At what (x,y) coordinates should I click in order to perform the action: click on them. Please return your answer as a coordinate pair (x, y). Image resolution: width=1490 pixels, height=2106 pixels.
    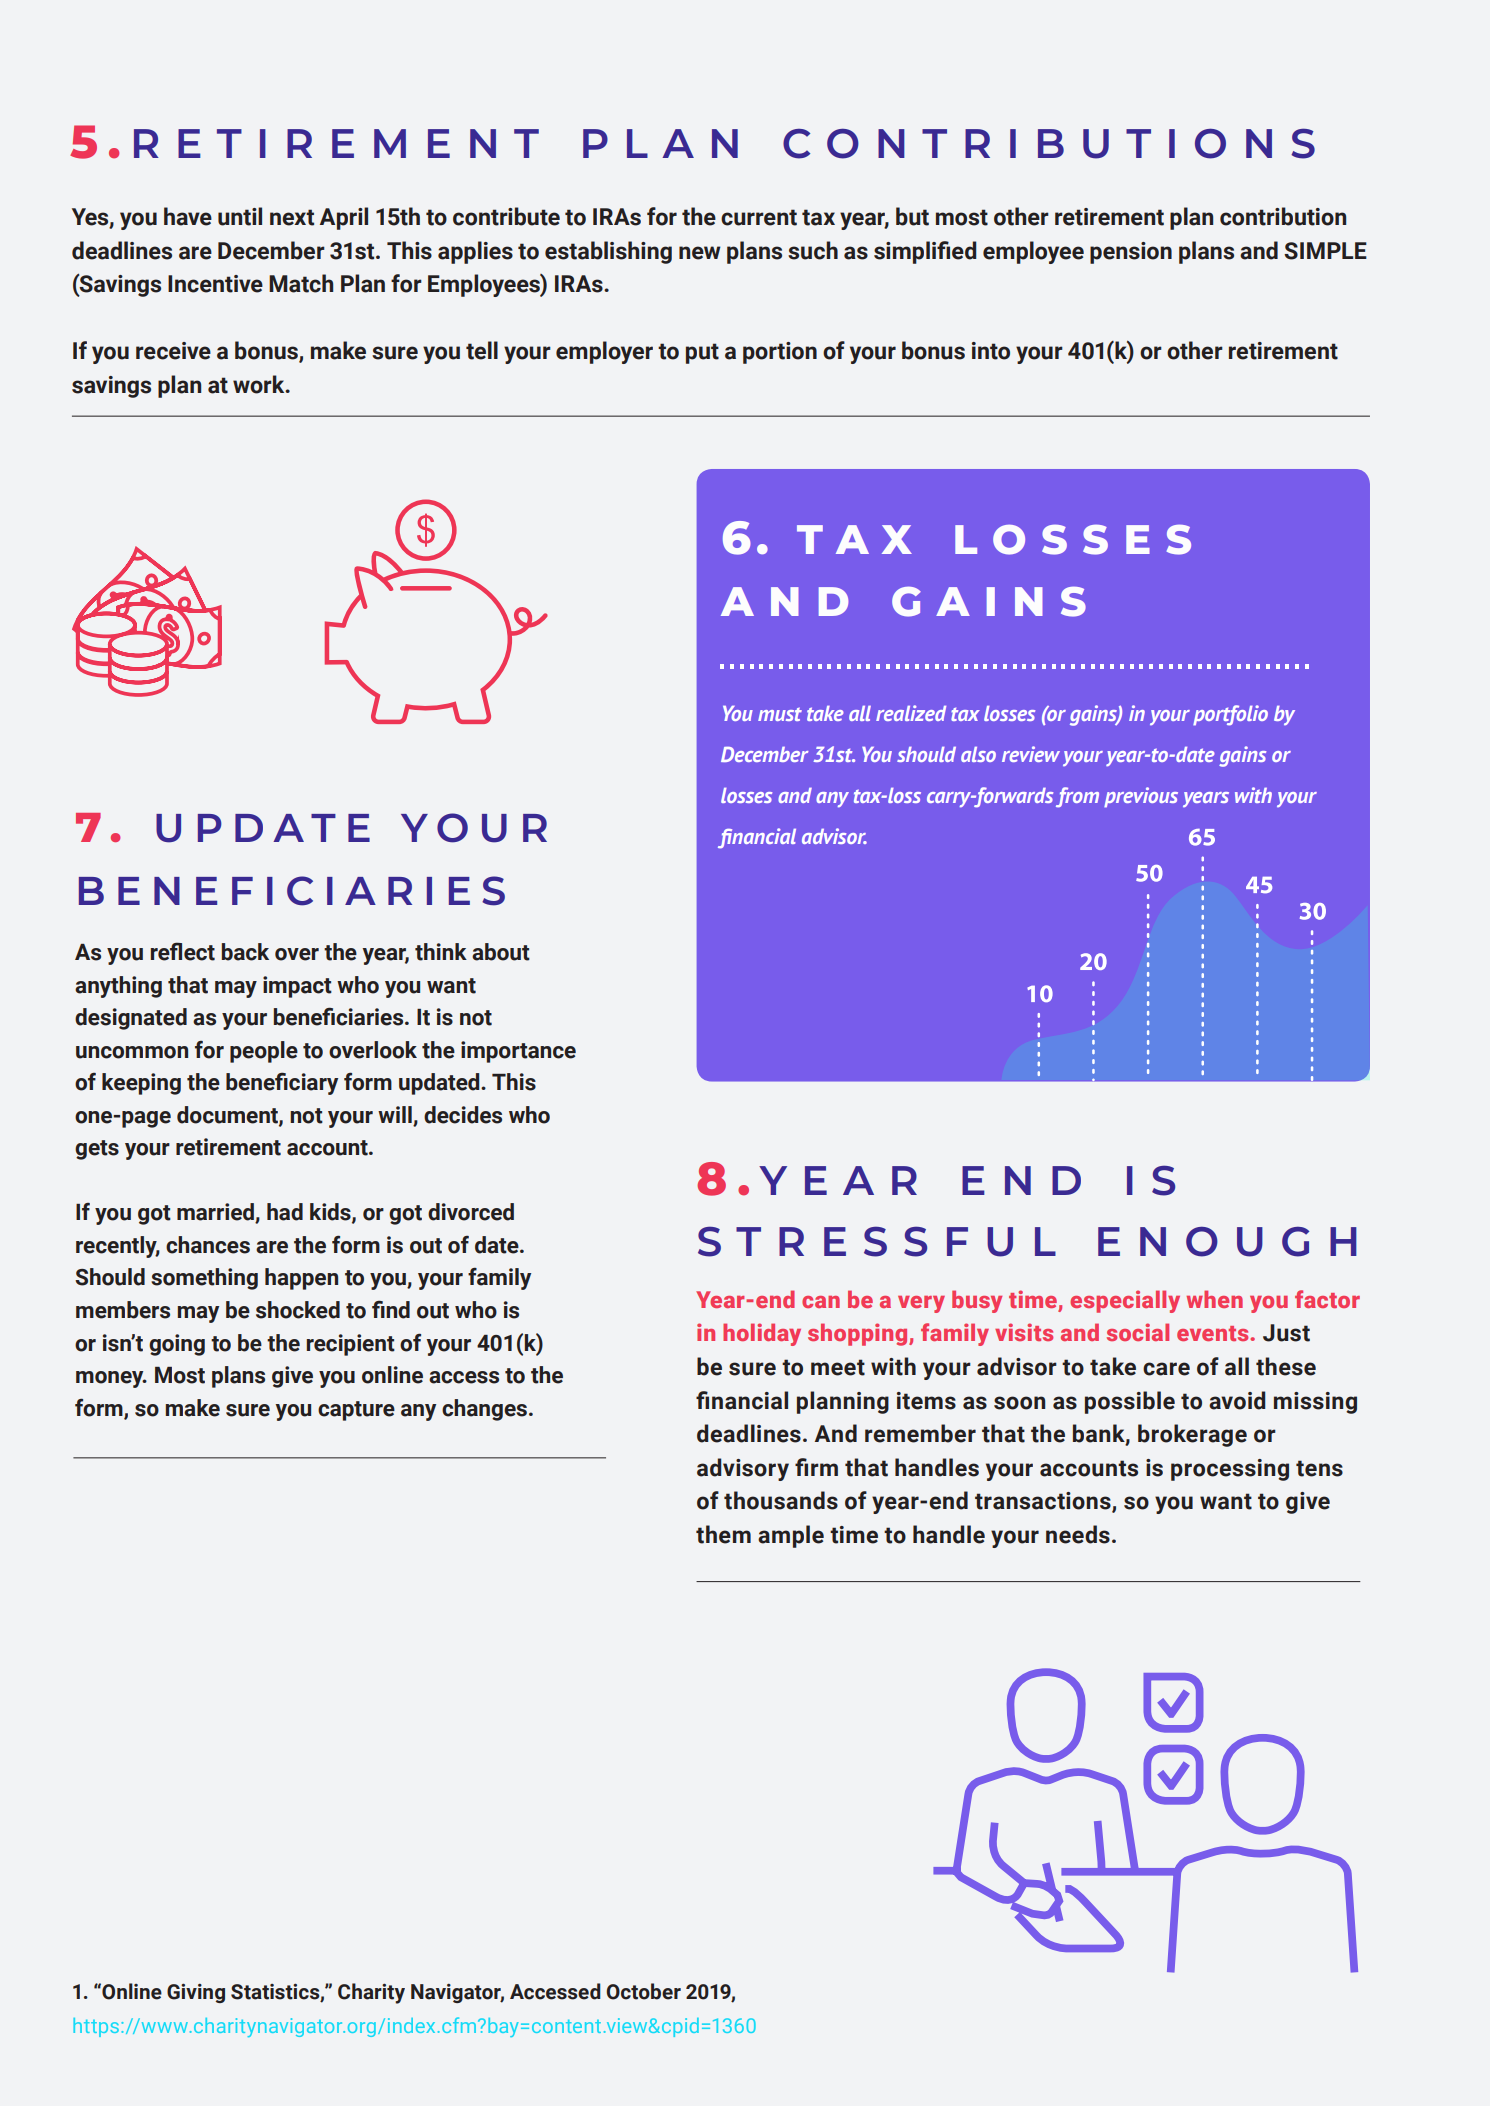
    Looking at the image, I should click on (723, 1534).
